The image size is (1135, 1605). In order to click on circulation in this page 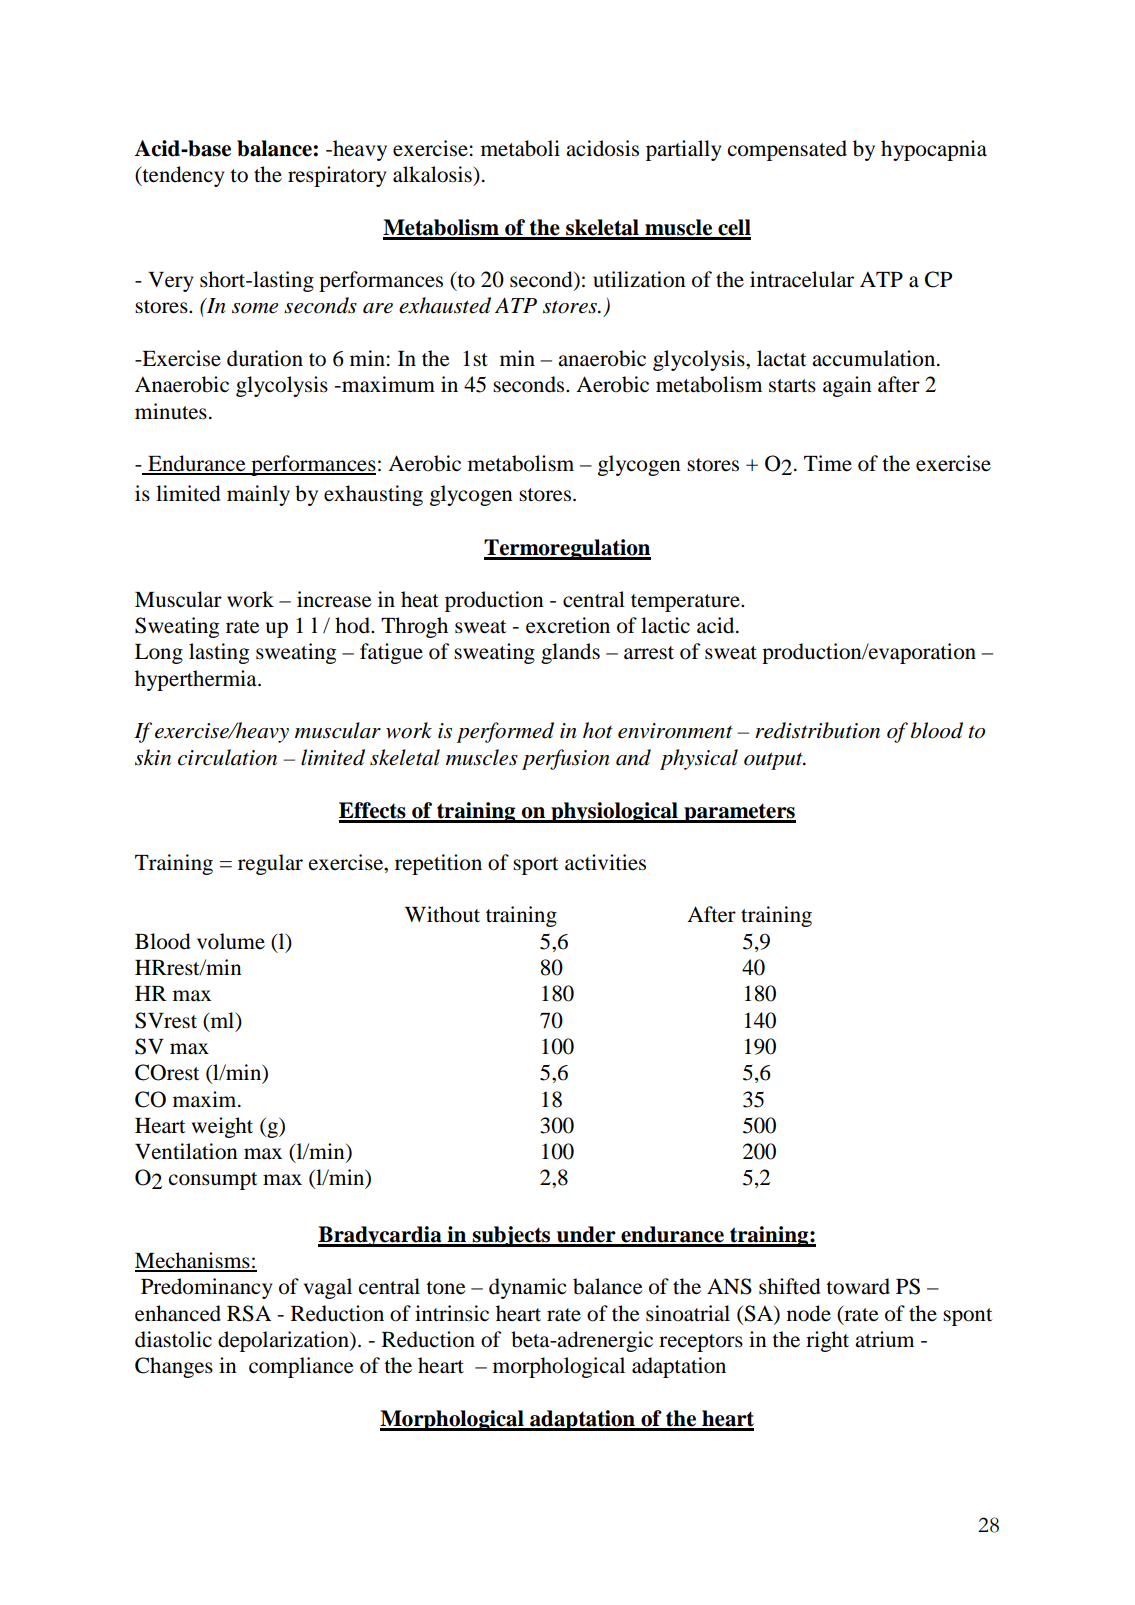, I will do `click(227, 757)`.
